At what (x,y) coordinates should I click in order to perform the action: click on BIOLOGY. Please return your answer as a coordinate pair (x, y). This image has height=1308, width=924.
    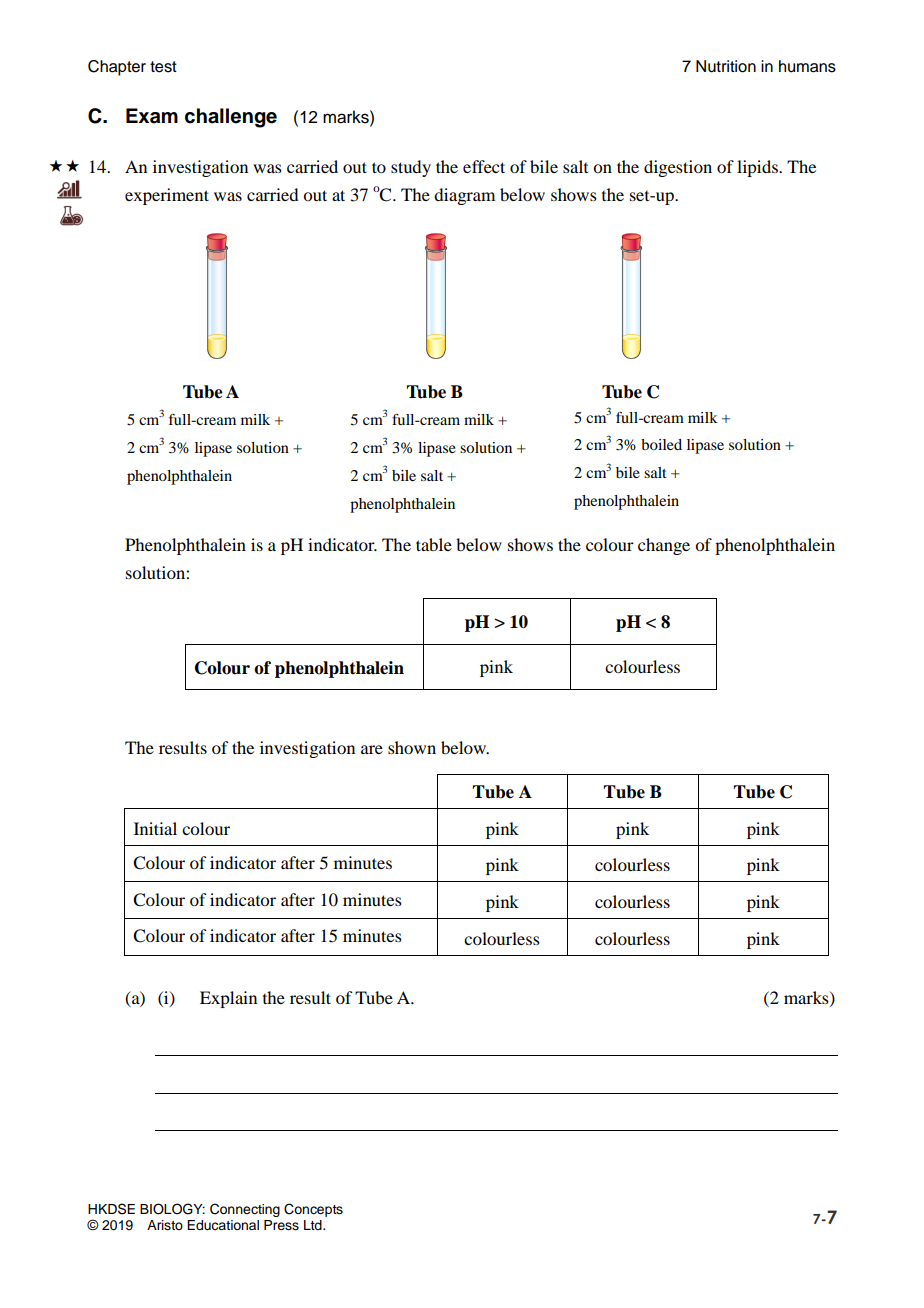
    Looking at the image, I should click on (172, 1209).
